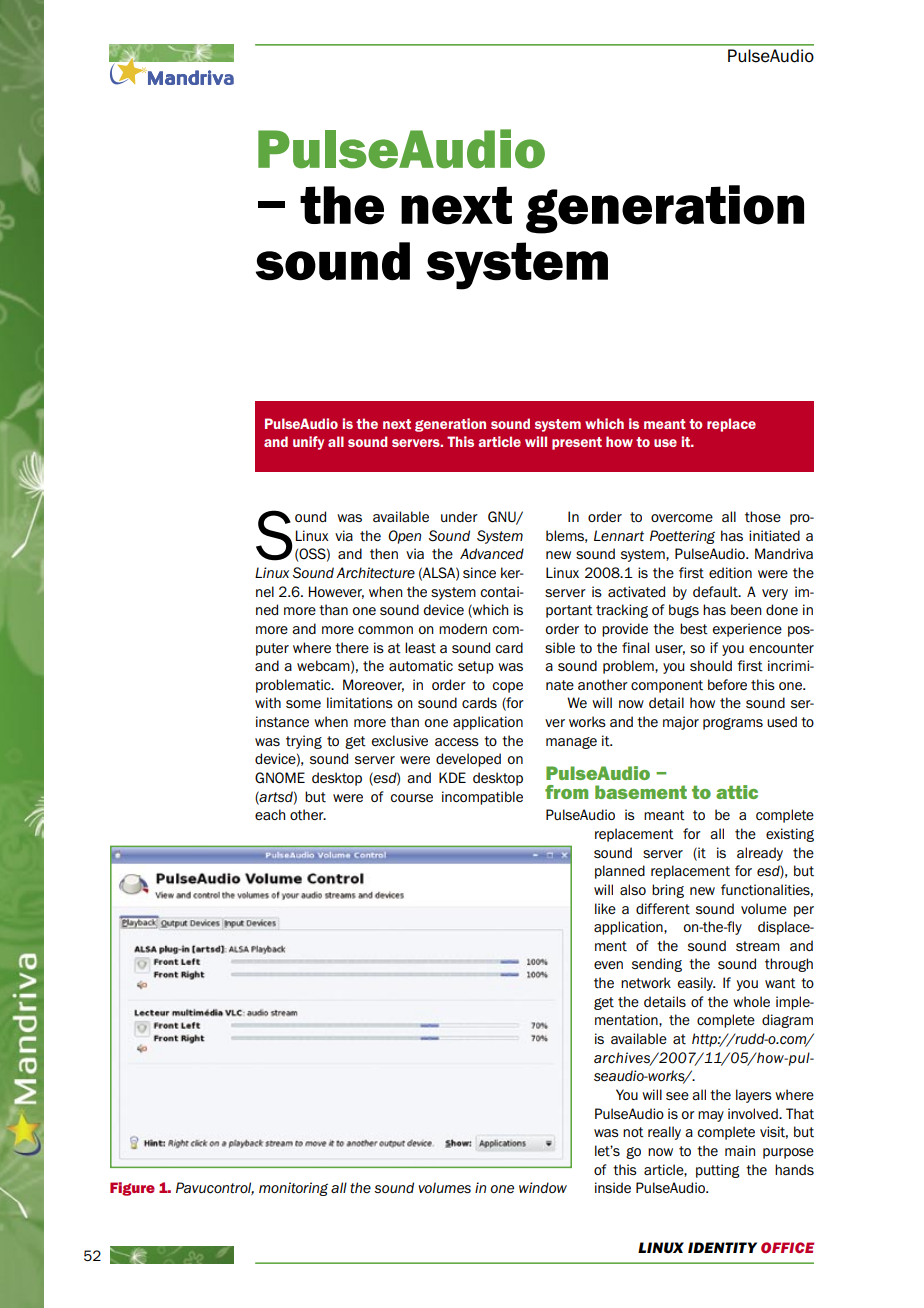 This screenshot has height=1308, width=924. I want to click on unify, so click(308, 443).
